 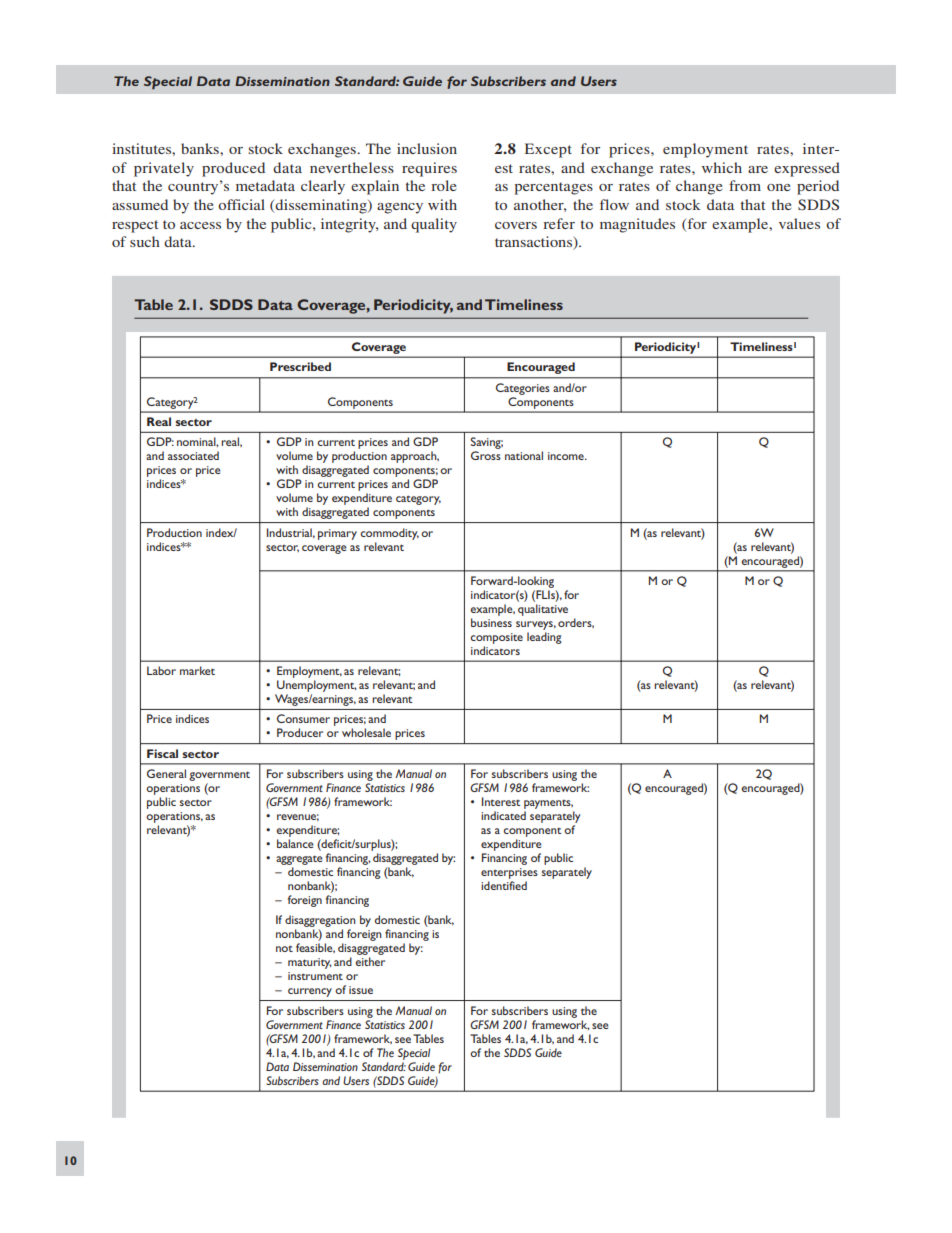 I want to click on produced, so click(x=233, y=169).
